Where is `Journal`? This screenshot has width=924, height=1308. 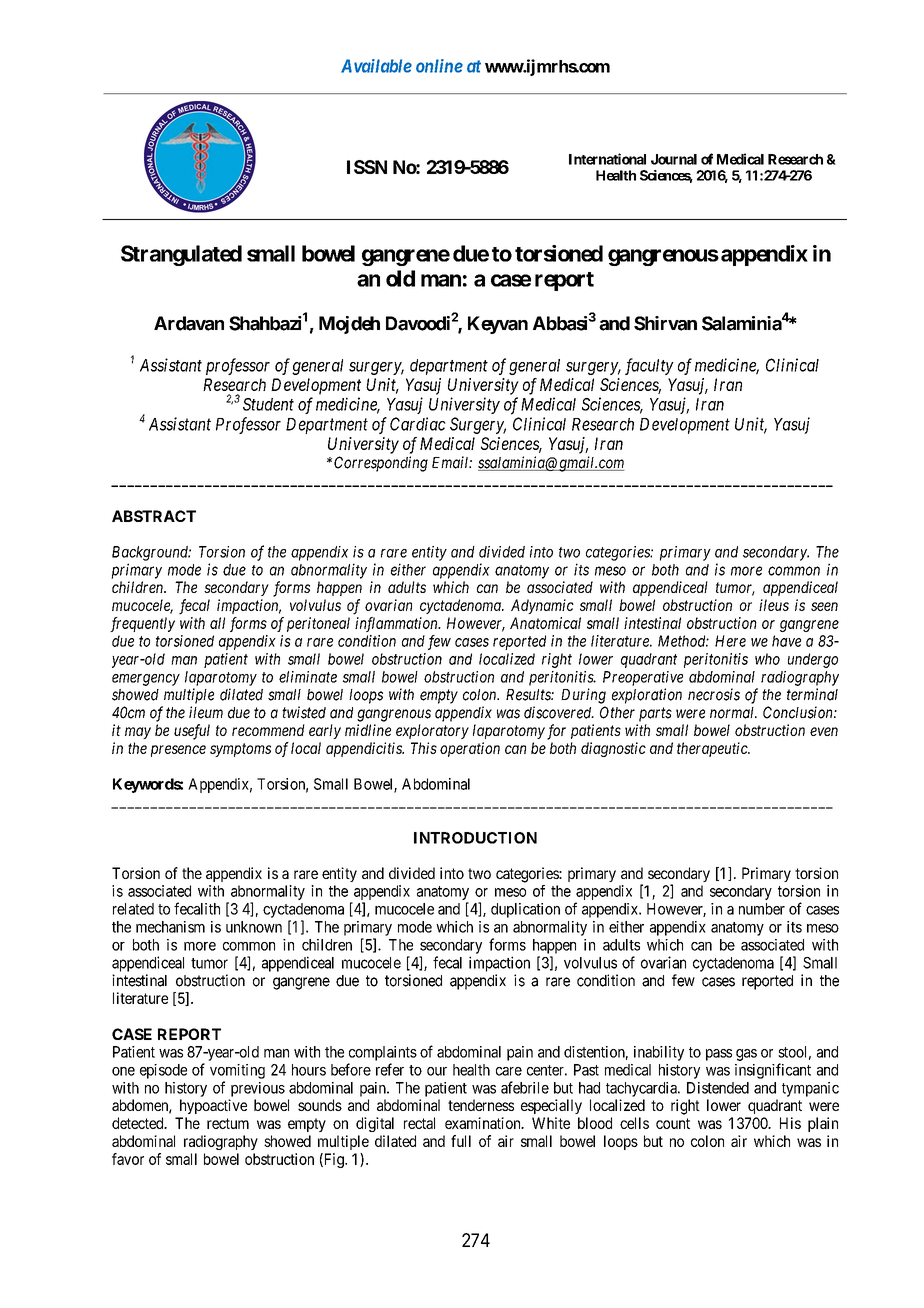
Journal is located at coordinates (674, 159).
